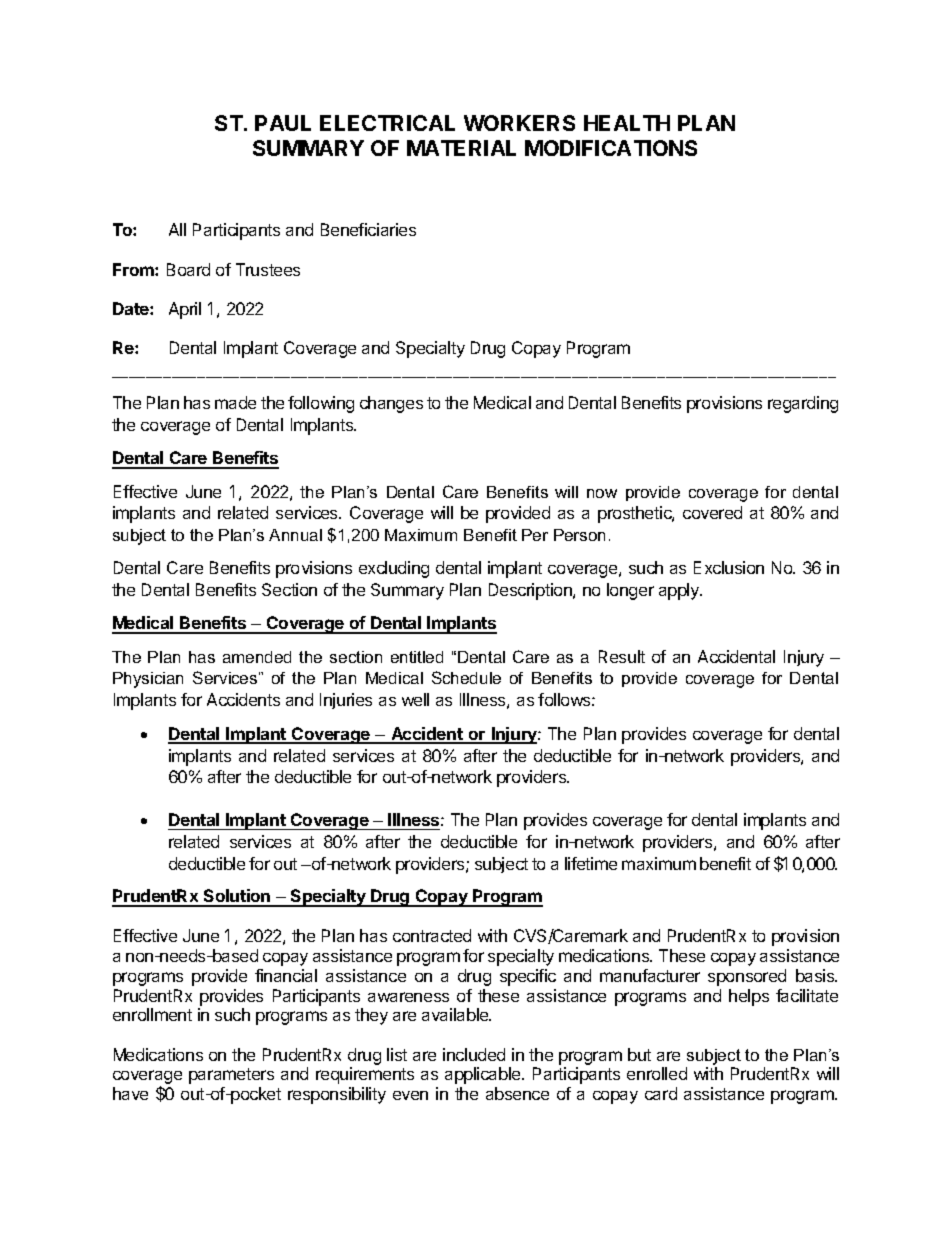  What do you see at coordinates (415, 699) in the screenshot?
I see `well` at bounding box center [415, 699].
